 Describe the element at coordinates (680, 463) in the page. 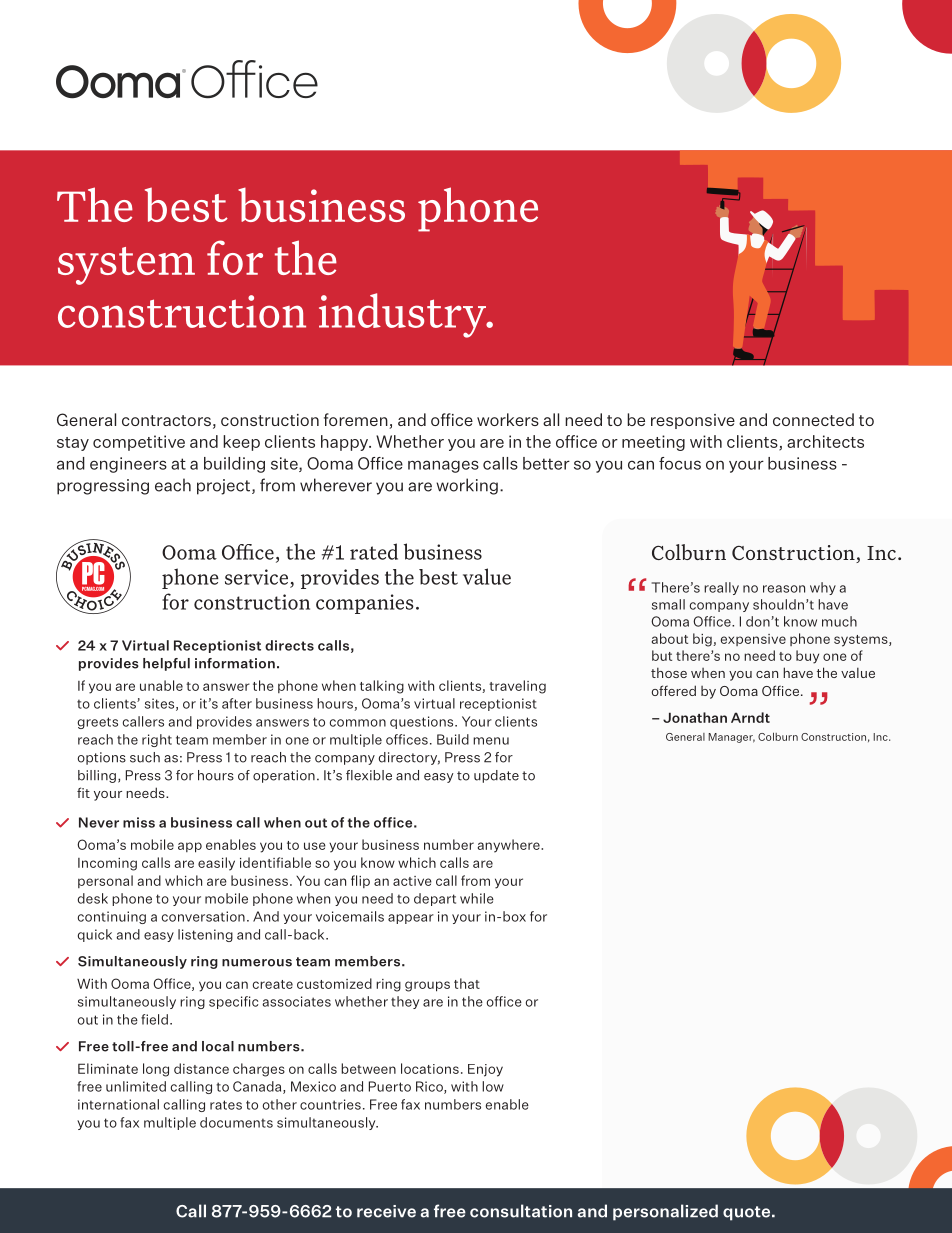

I see `focus` at that location.
